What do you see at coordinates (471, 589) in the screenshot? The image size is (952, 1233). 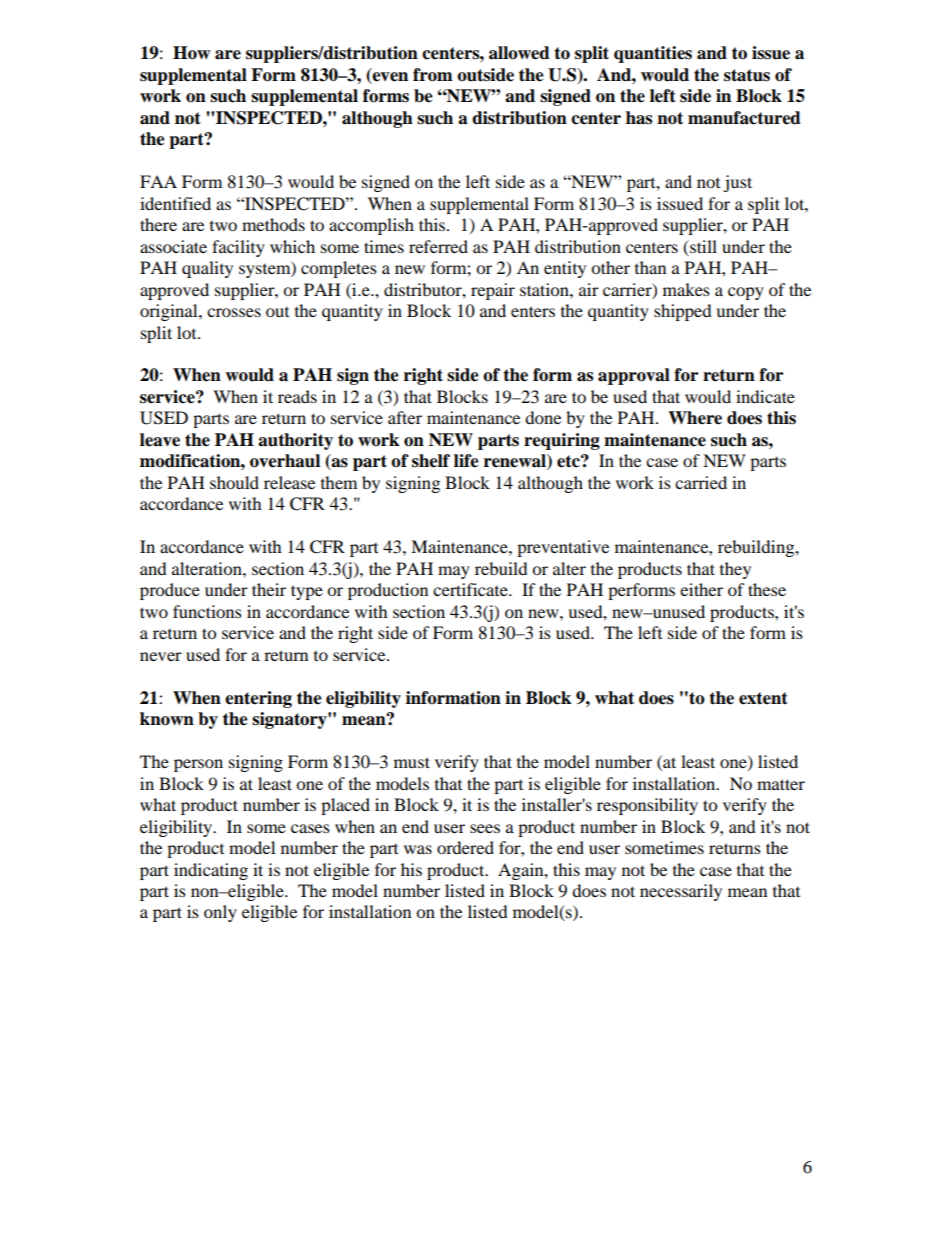 I see `certificate` at bounding box center [471, 589].
